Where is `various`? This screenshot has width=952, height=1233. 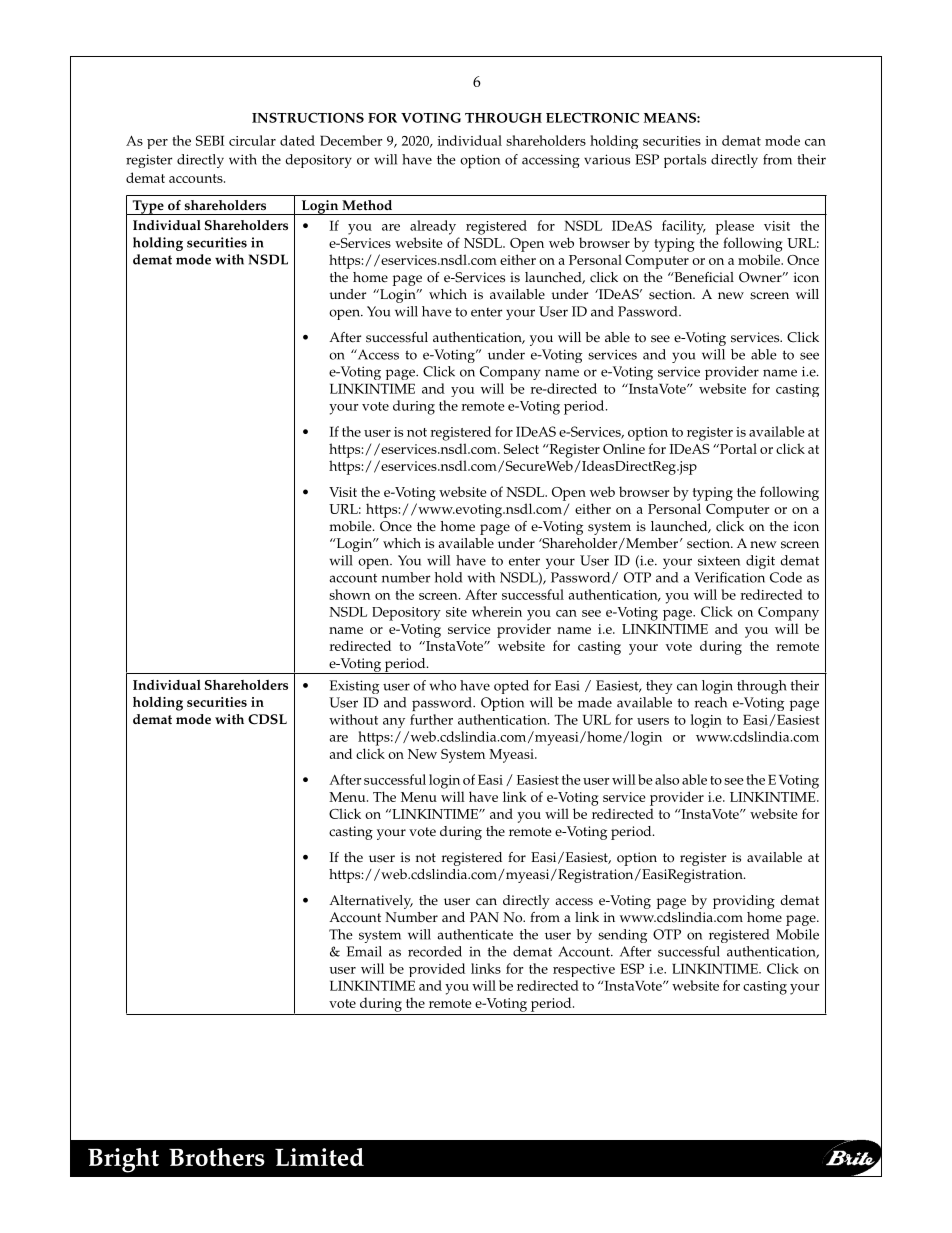
various is located at coordinates (607, 159).
